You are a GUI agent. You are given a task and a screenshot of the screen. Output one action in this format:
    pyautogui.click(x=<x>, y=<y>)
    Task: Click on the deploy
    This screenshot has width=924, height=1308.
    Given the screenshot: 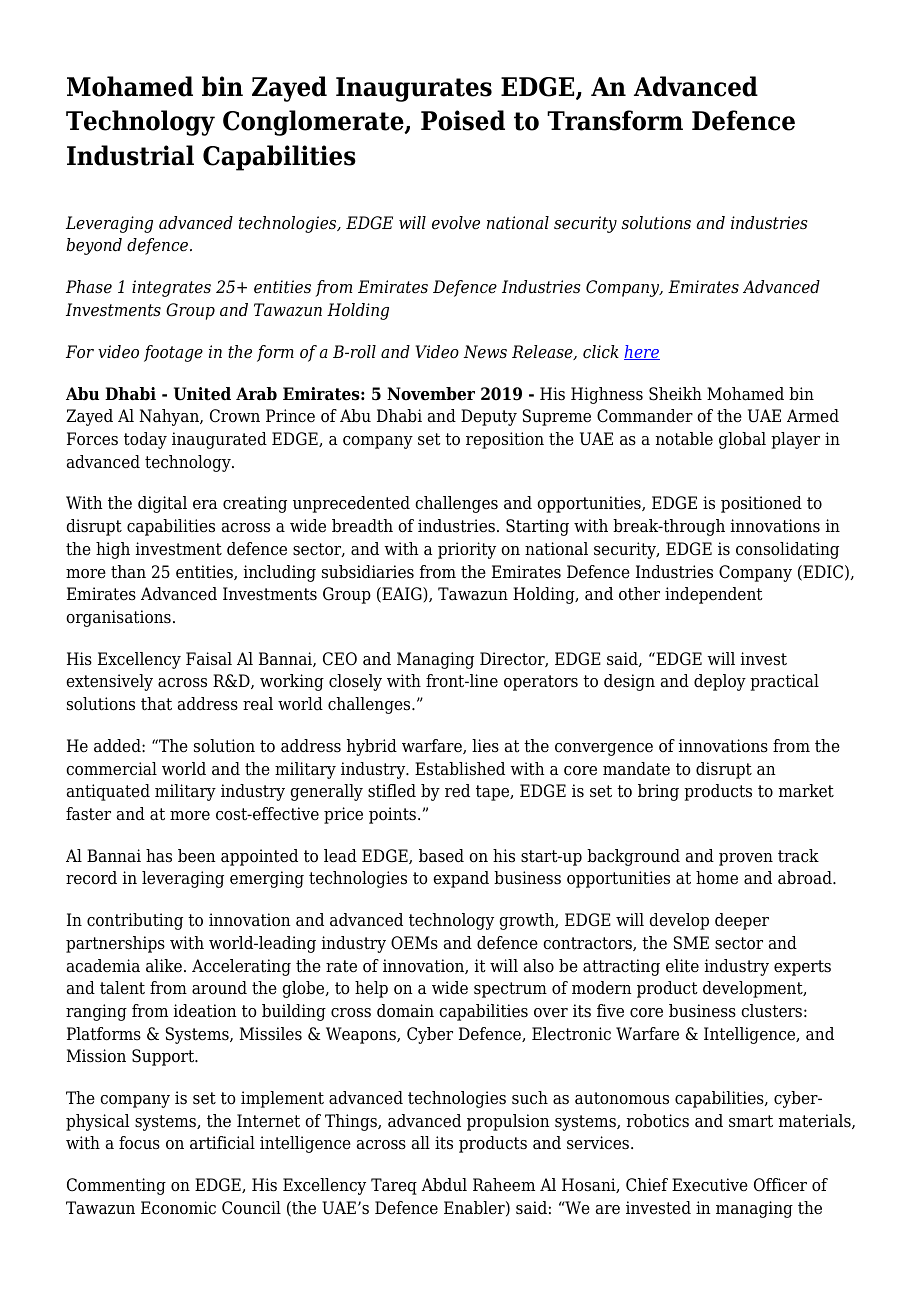 What is the action you would take?
    pyautogui.click(x=720, y=682)
